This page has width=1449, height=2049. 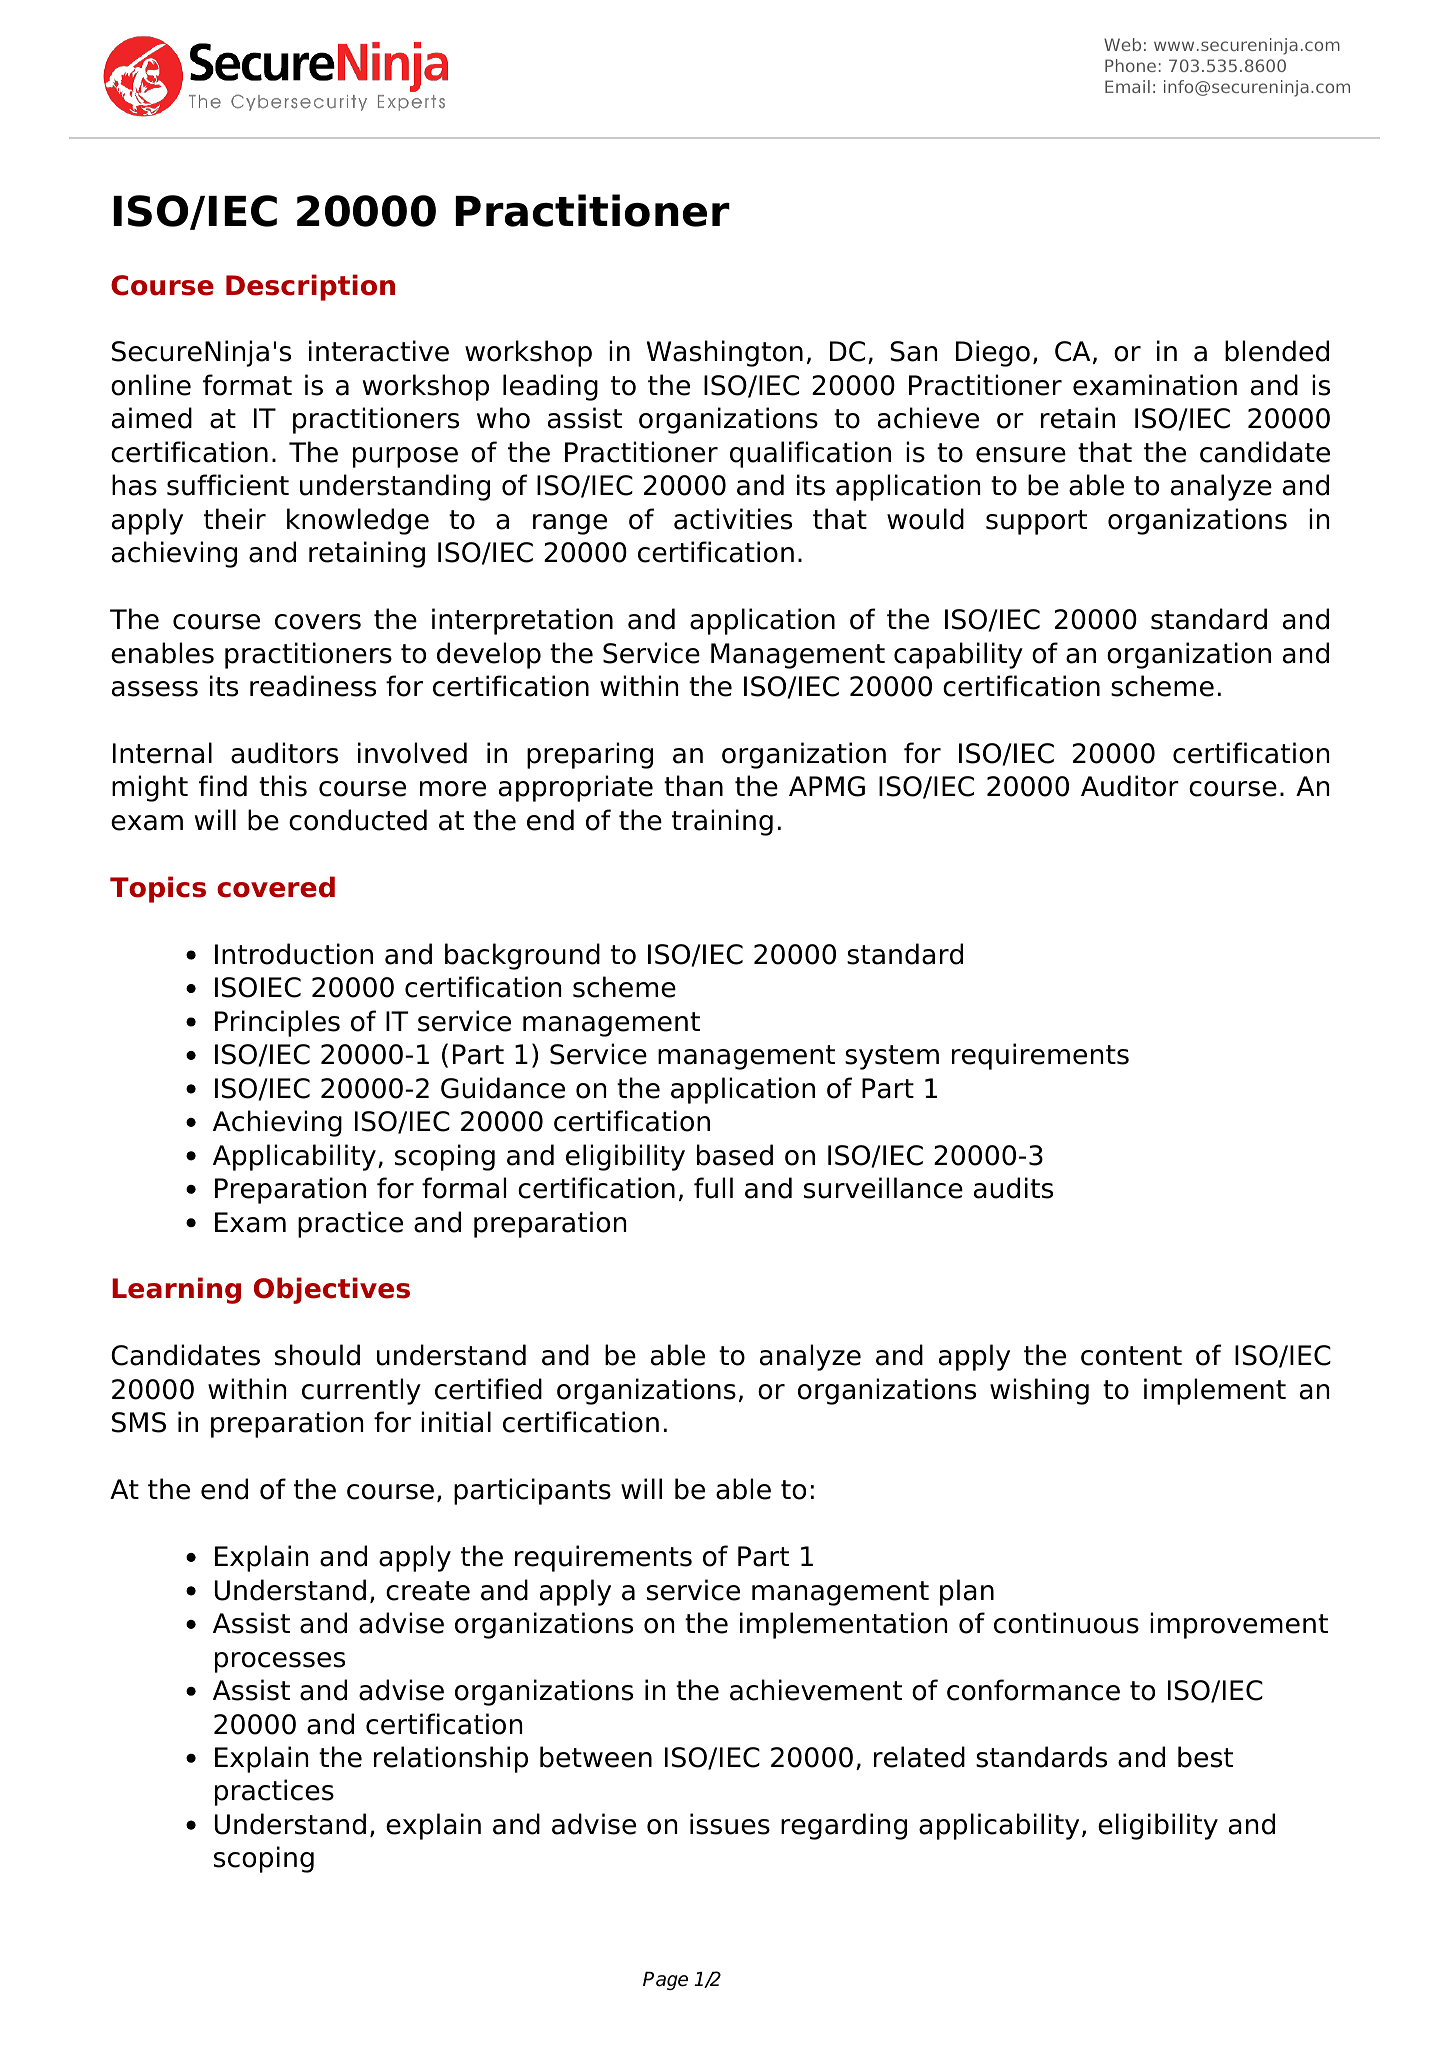 I want to click on best, so click(x=1205, y=1757).
